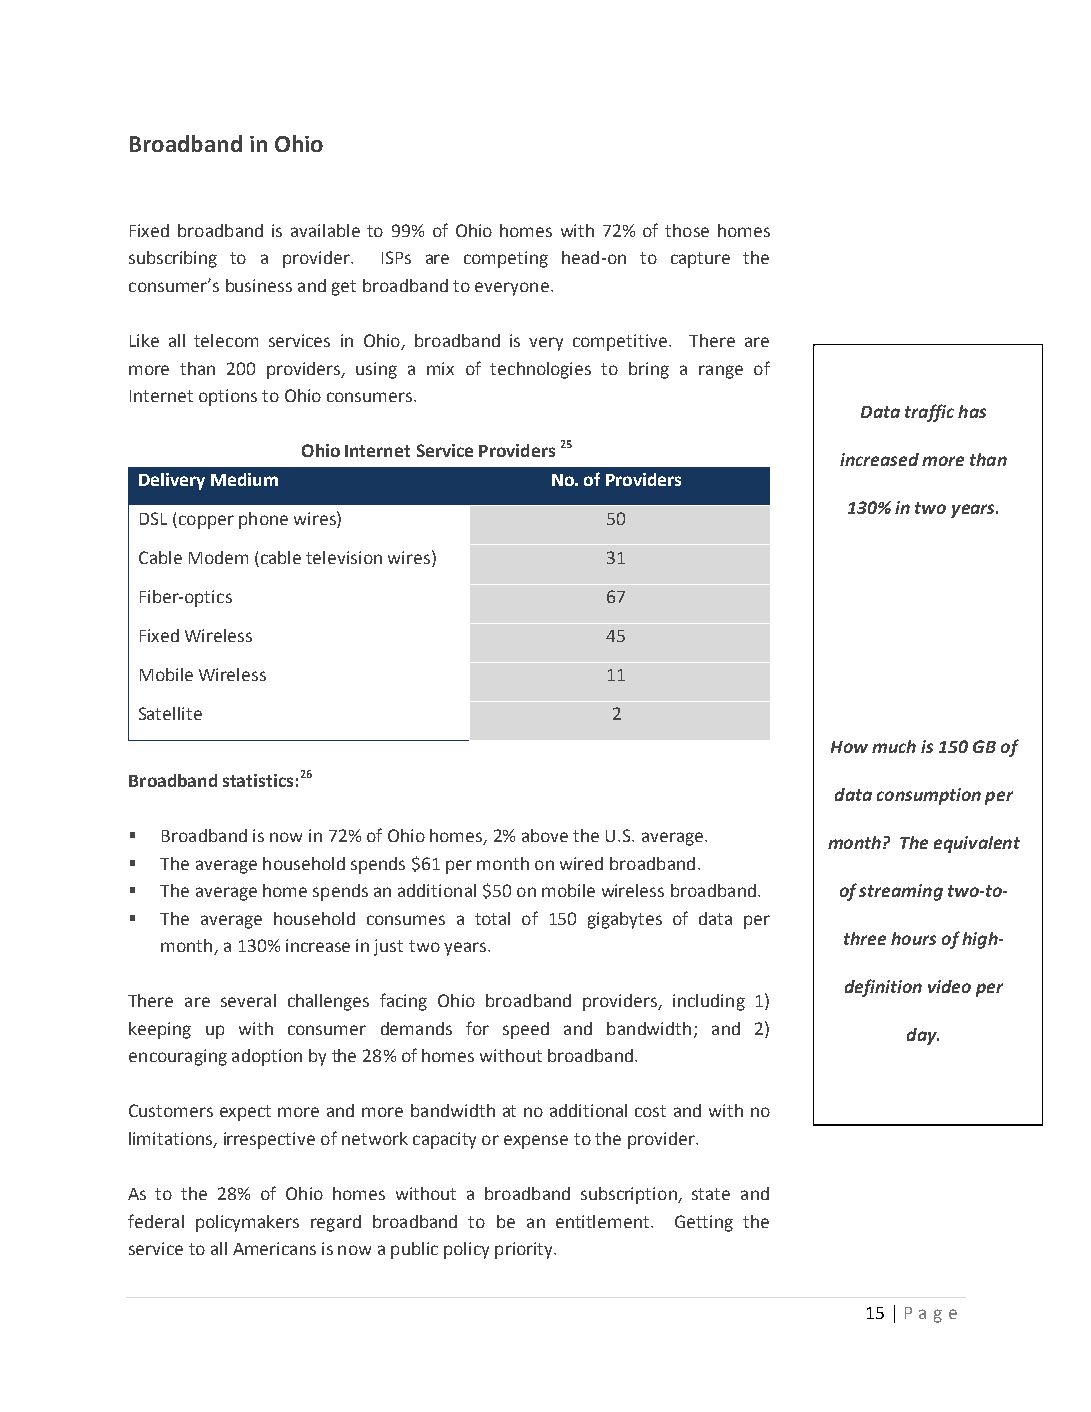 This screenshot has height=1412, width=1091. What do you see at coordinates (894, 746) in the screenshot?
I see `much` at bounding box center [894, 746].
